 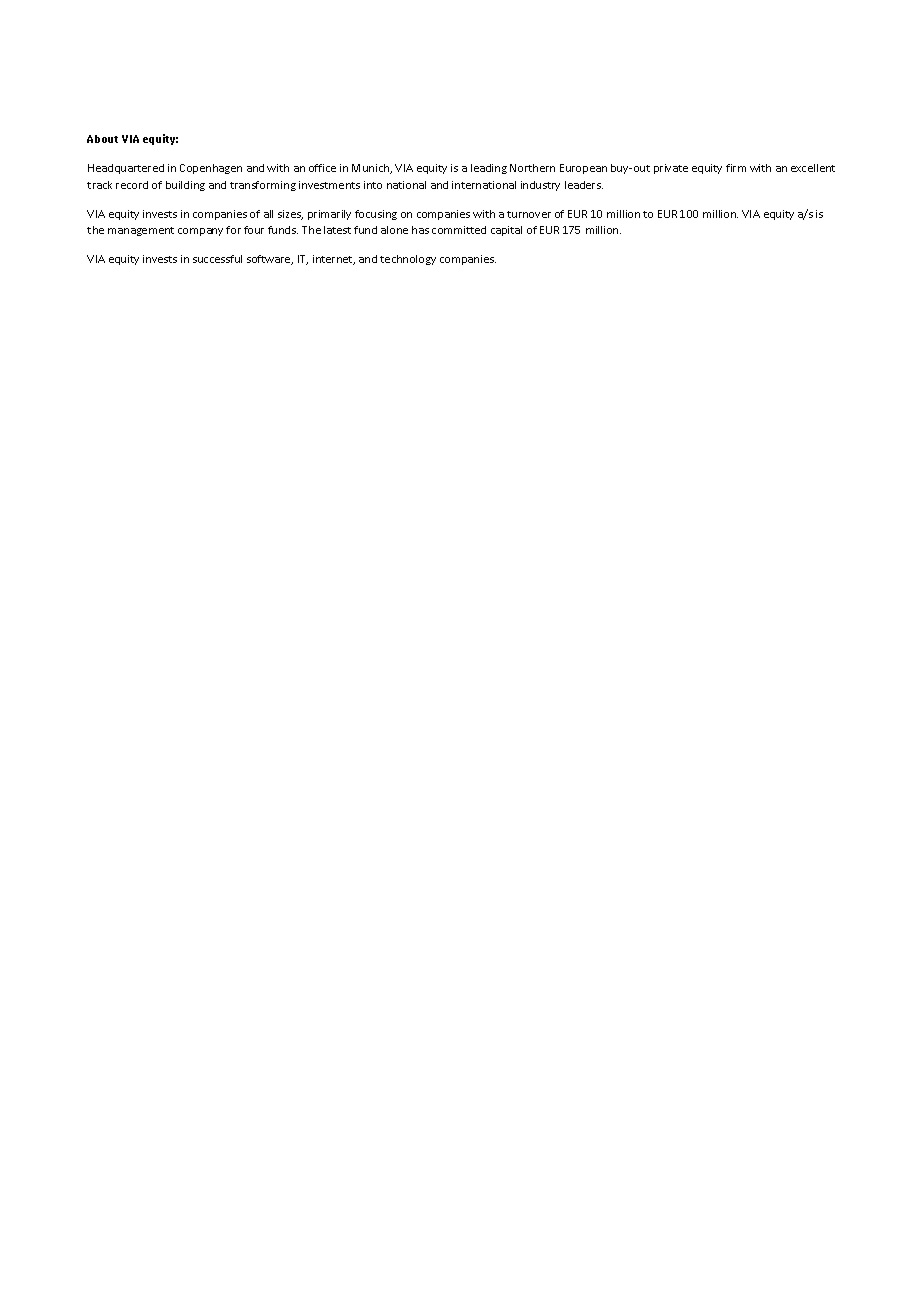 What do you see at coordinates (217, 259) in the screenshot?
I see `successful` at bounding box center [217, 259].
